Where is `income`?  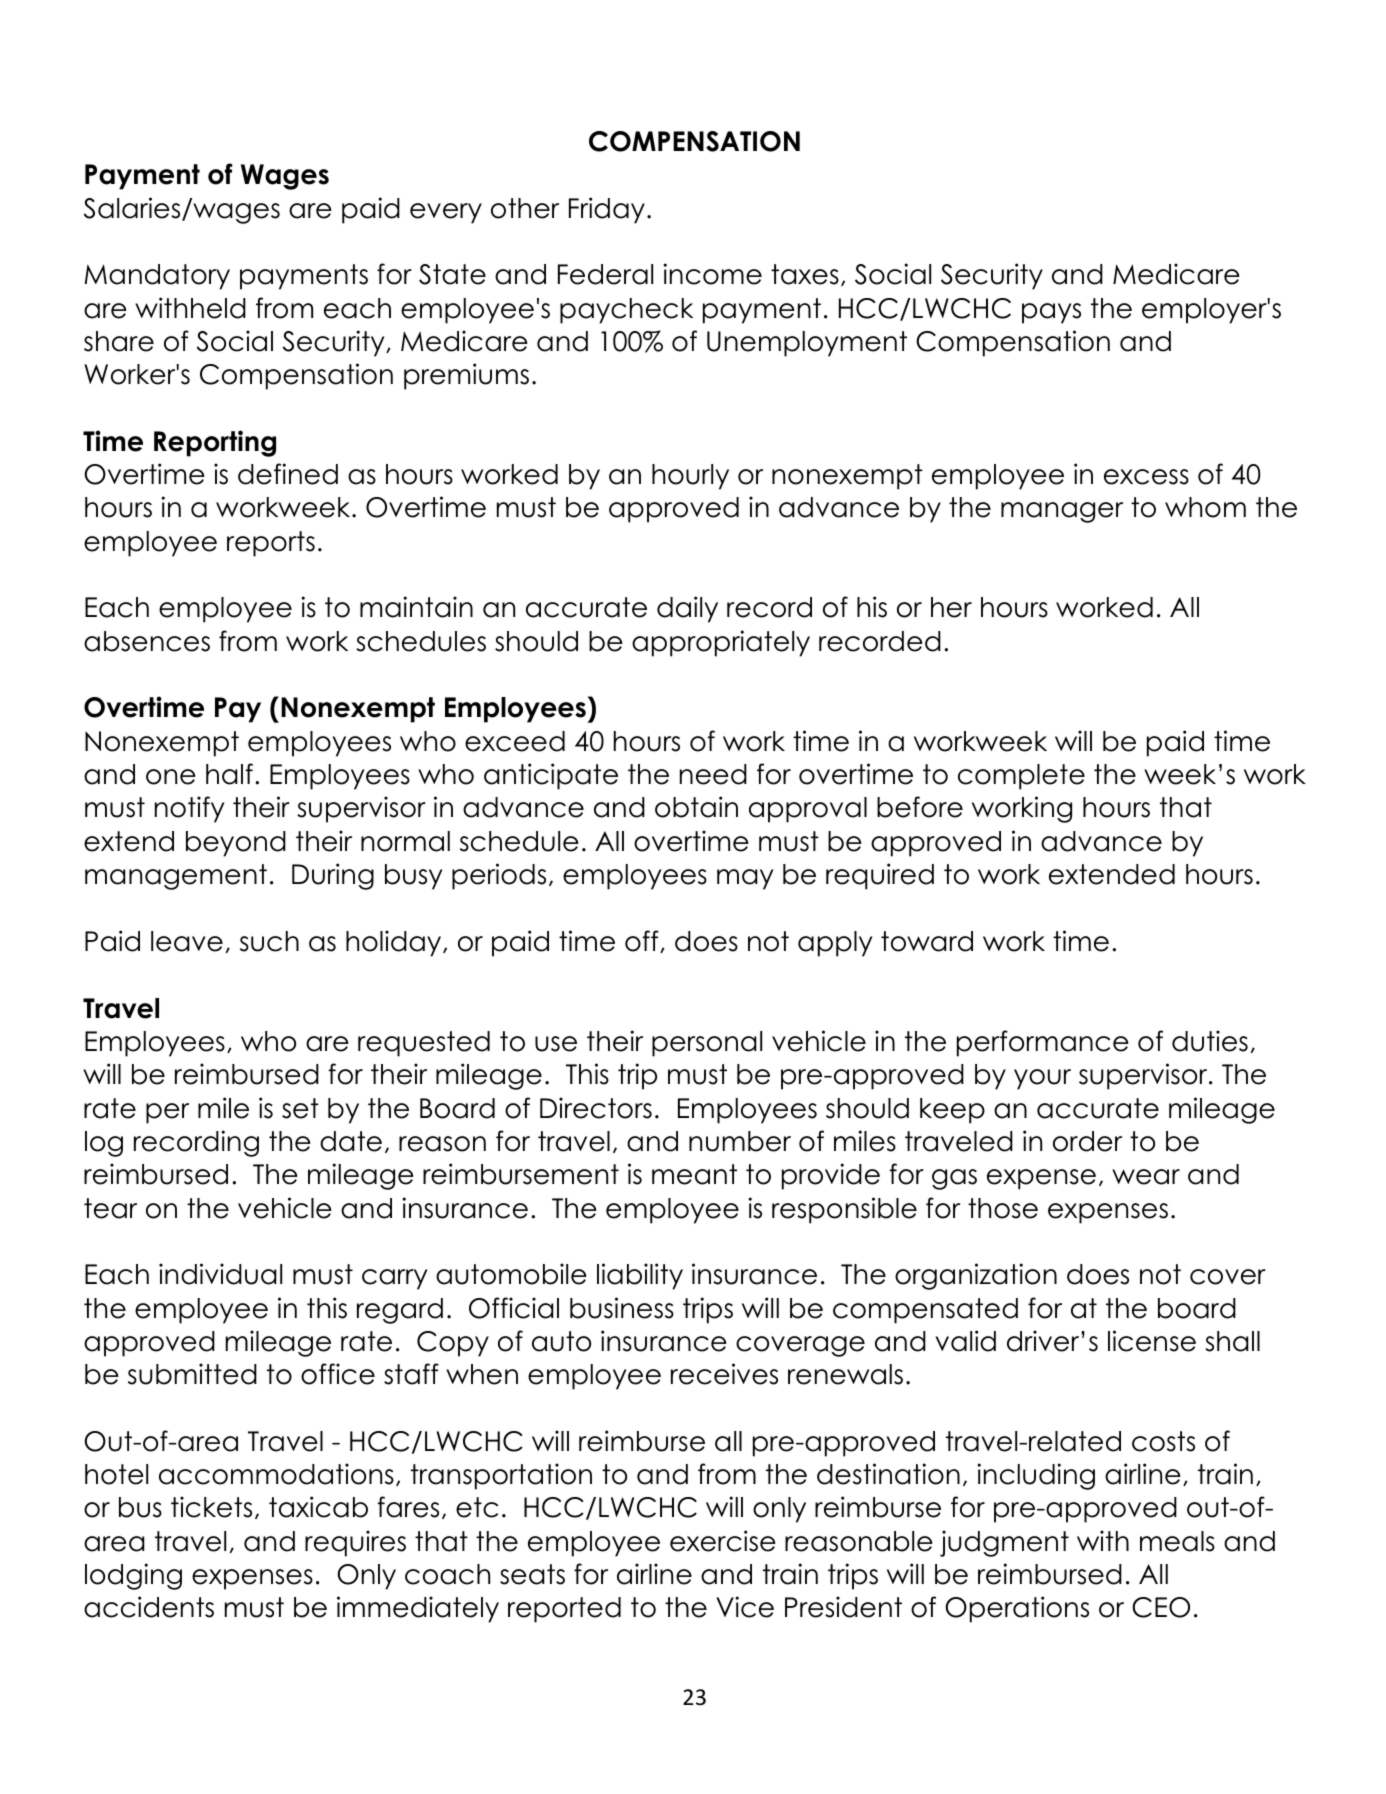 income is located at coordinates (712, 274).
